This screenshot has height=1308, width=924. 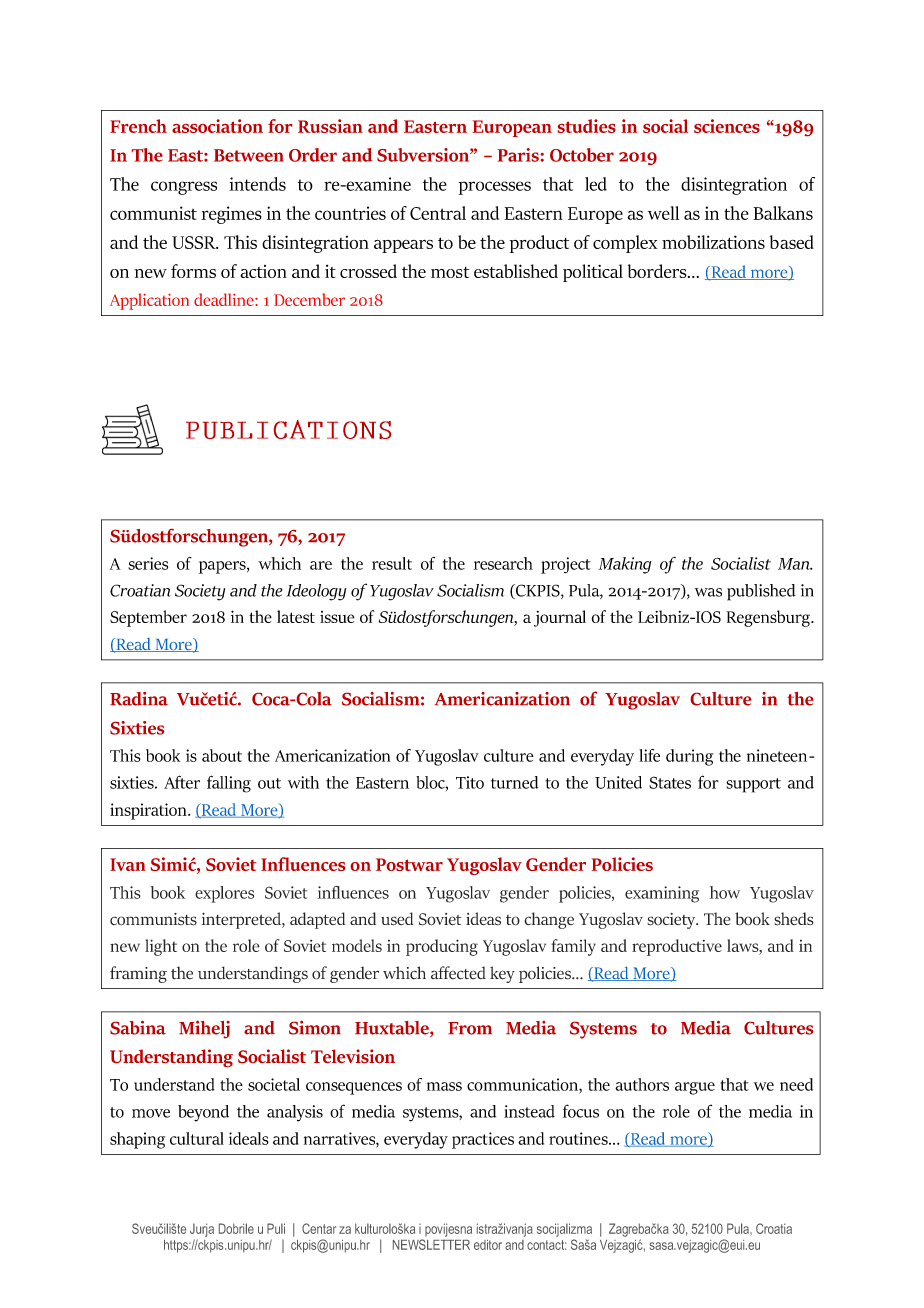 What do you see at coordinates (488, 1245) in the screenshot?
I see `editor` at bounding box center [488, 1245].
